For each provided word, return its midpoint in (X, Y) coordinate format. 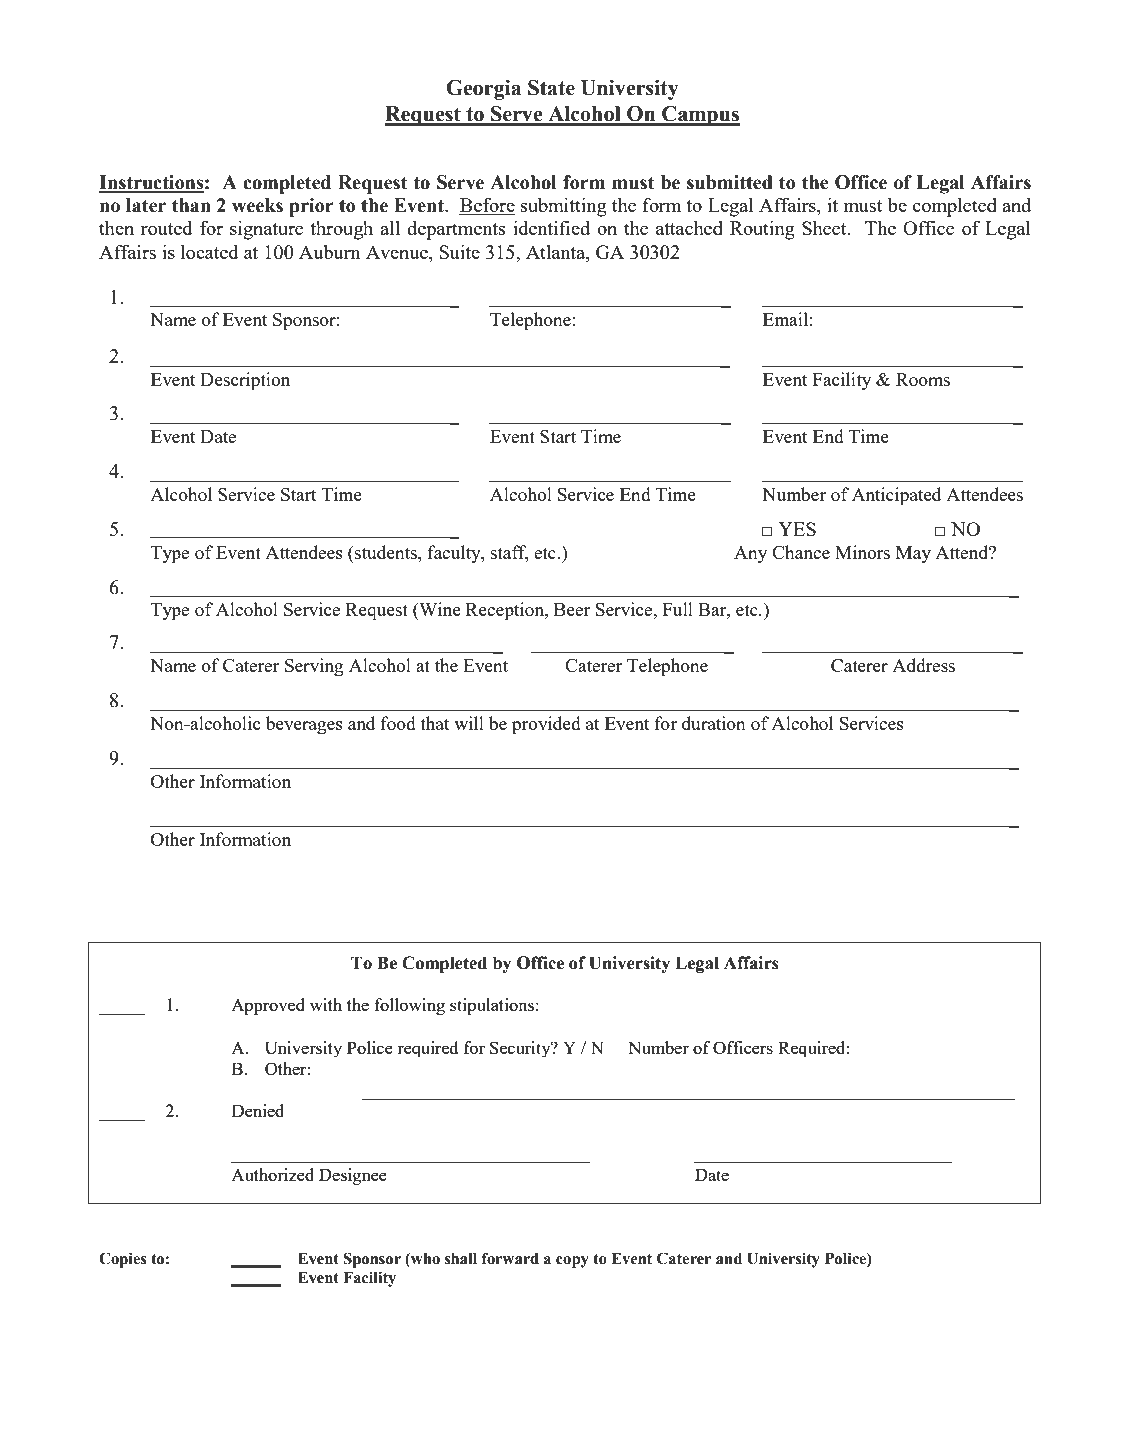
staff (510, 553)
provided (546, 725)
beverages (304, 725)
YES (797, 529)
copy (572, 1262)
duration (714, 723)
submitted (730, 182)
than (191, 205)
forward (510, 1258)
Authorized (272, 1174)
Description (245, 381)
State (551, 88)
